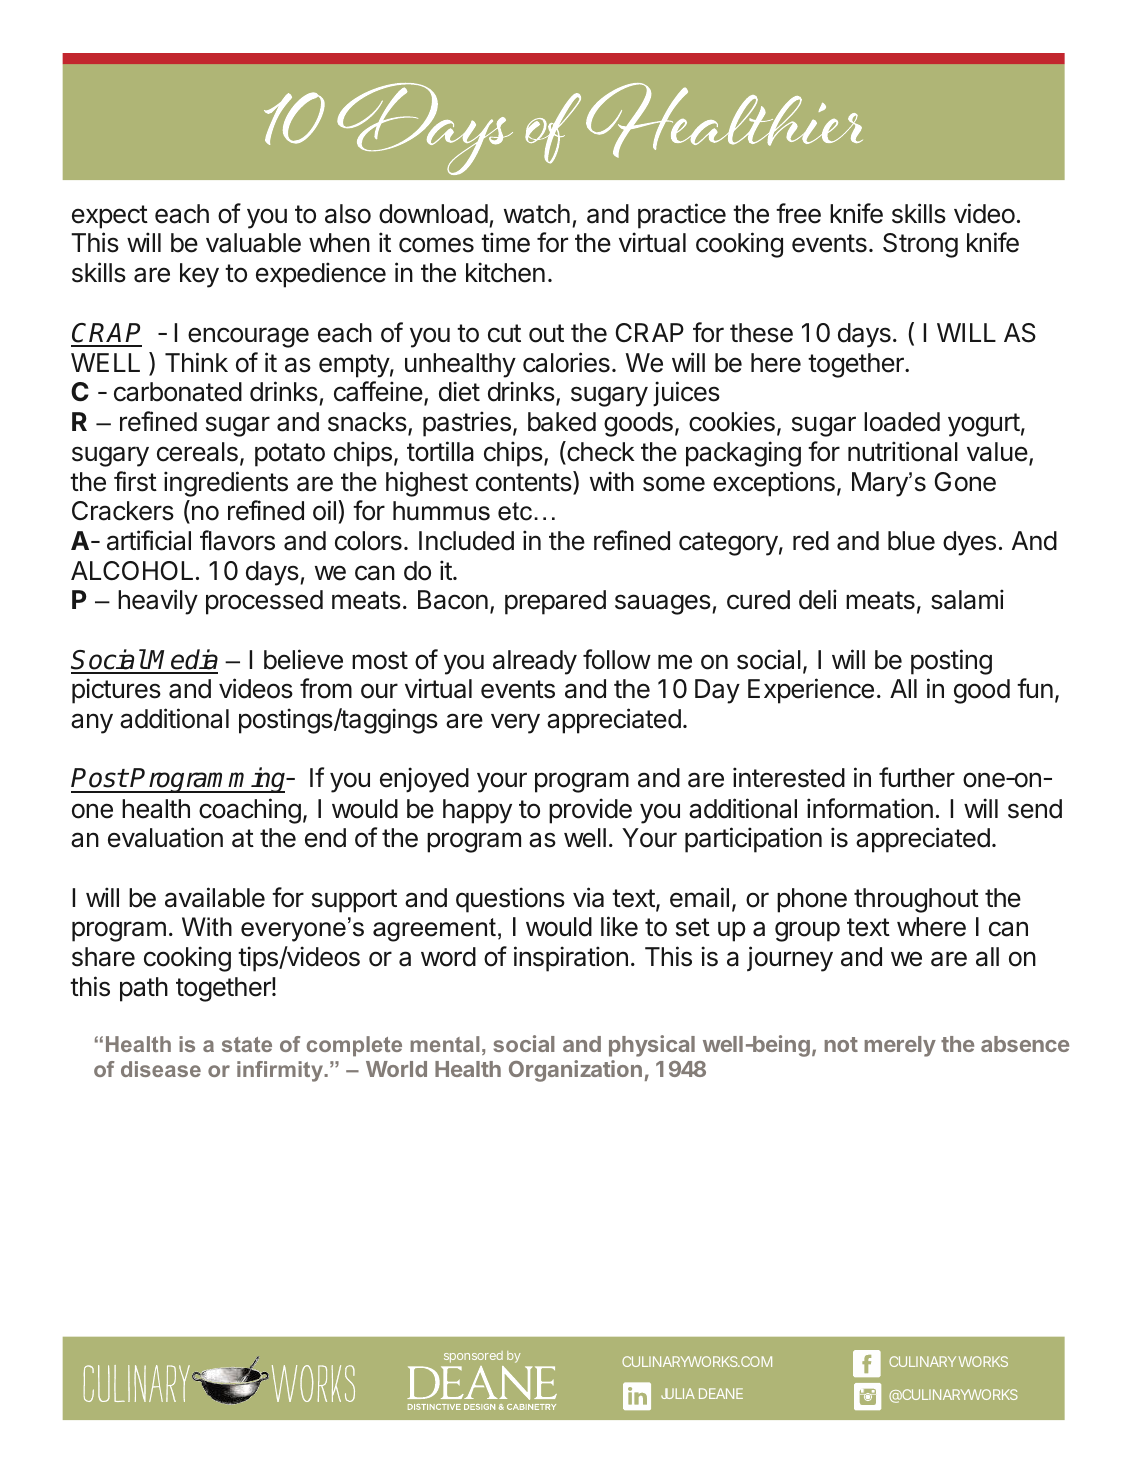  Describe the element at coordinates (199, 275) in the page. I see `key` at that location.
